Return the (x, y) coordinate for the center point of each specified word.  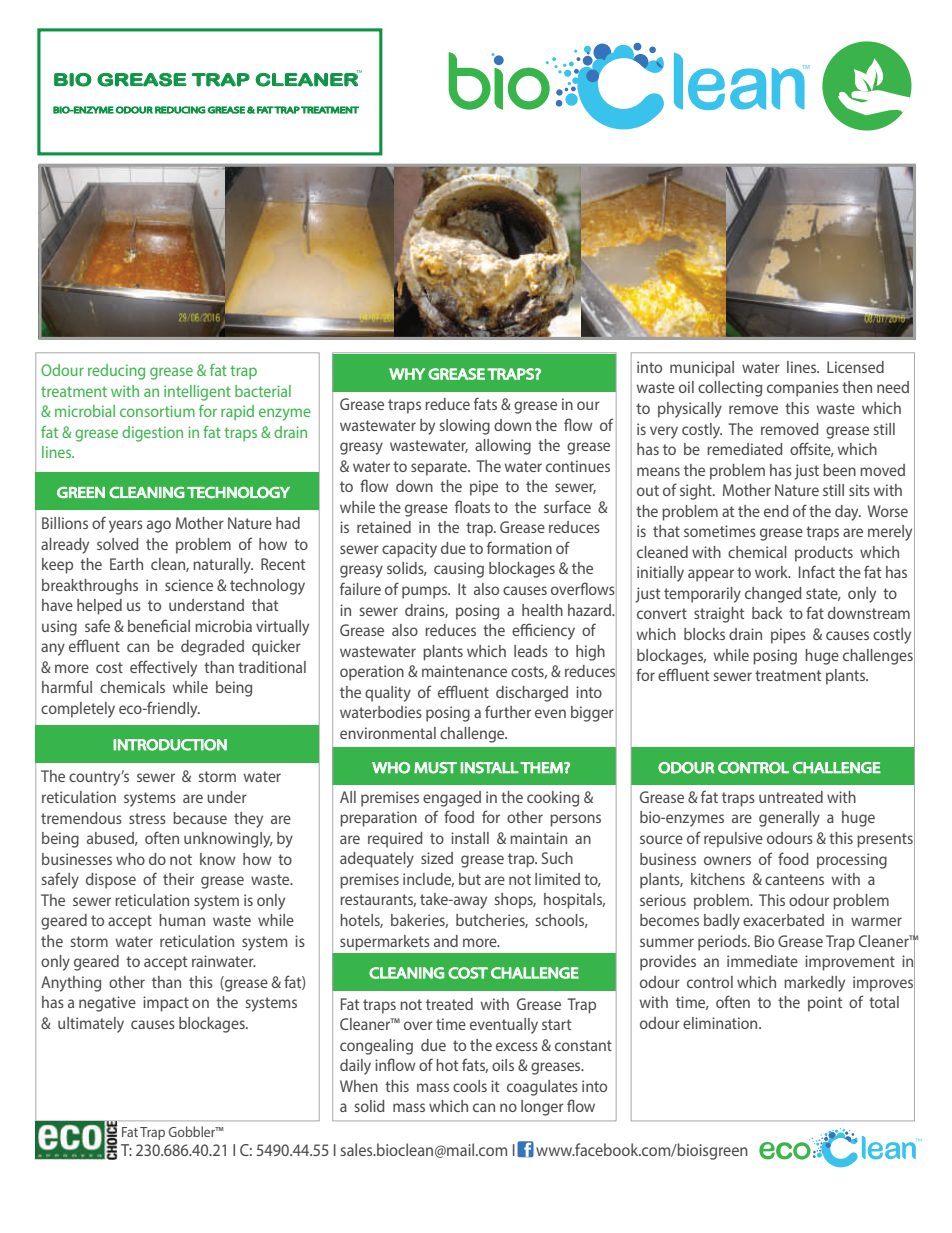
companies (803, 389)
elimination (721, 1023)
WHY (407, 374)
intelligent (197, 393)
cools (470, 1086)
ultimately (91, 1025)
